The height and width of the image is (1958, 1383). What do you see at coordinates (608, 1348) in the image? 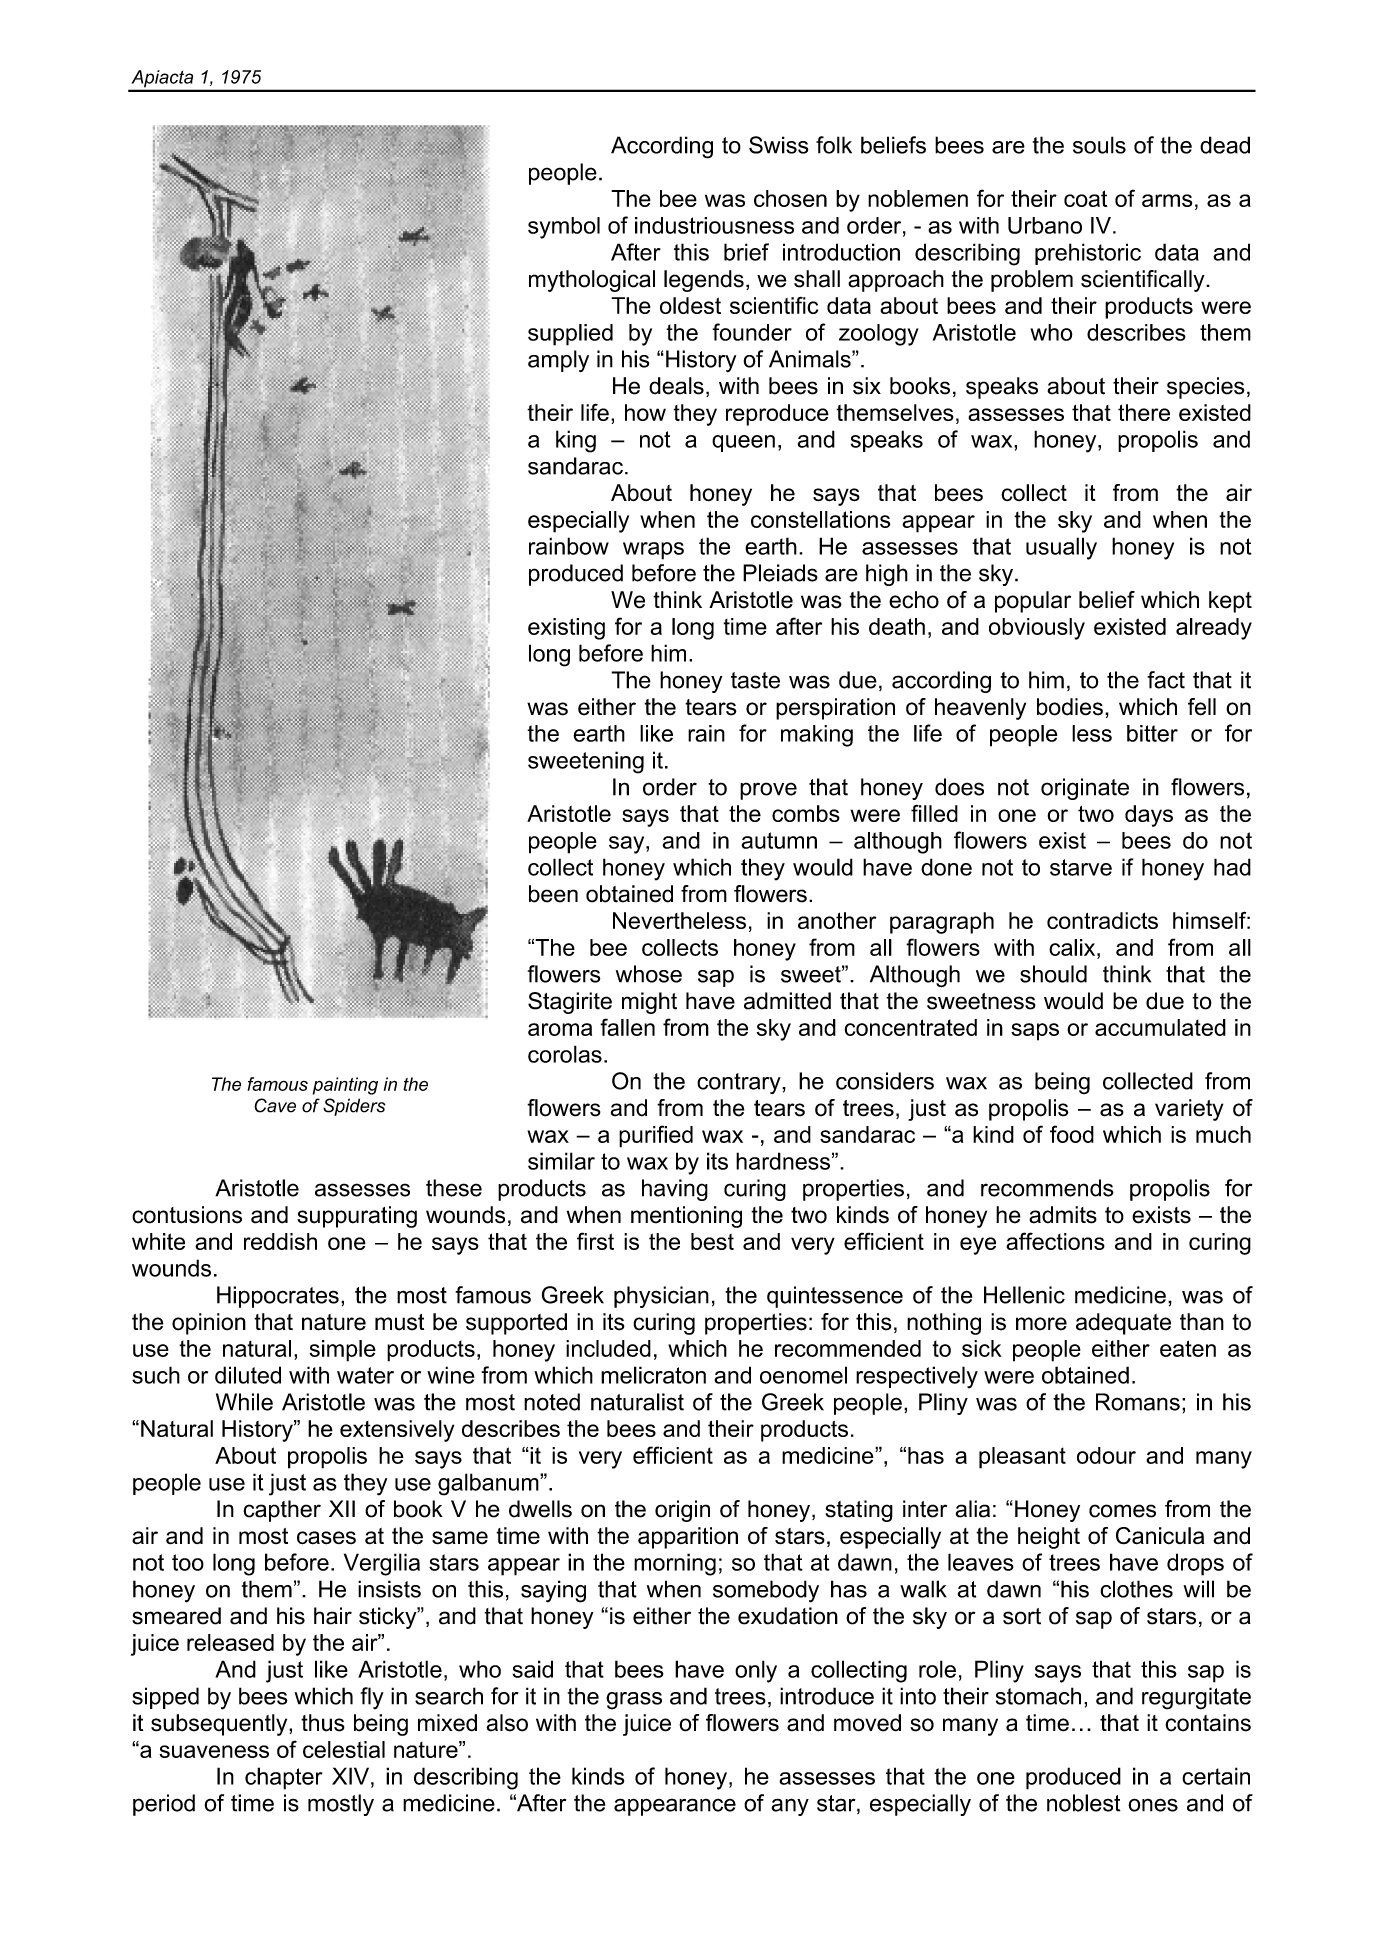
I see `included` at bounding box center [608, 1348].
